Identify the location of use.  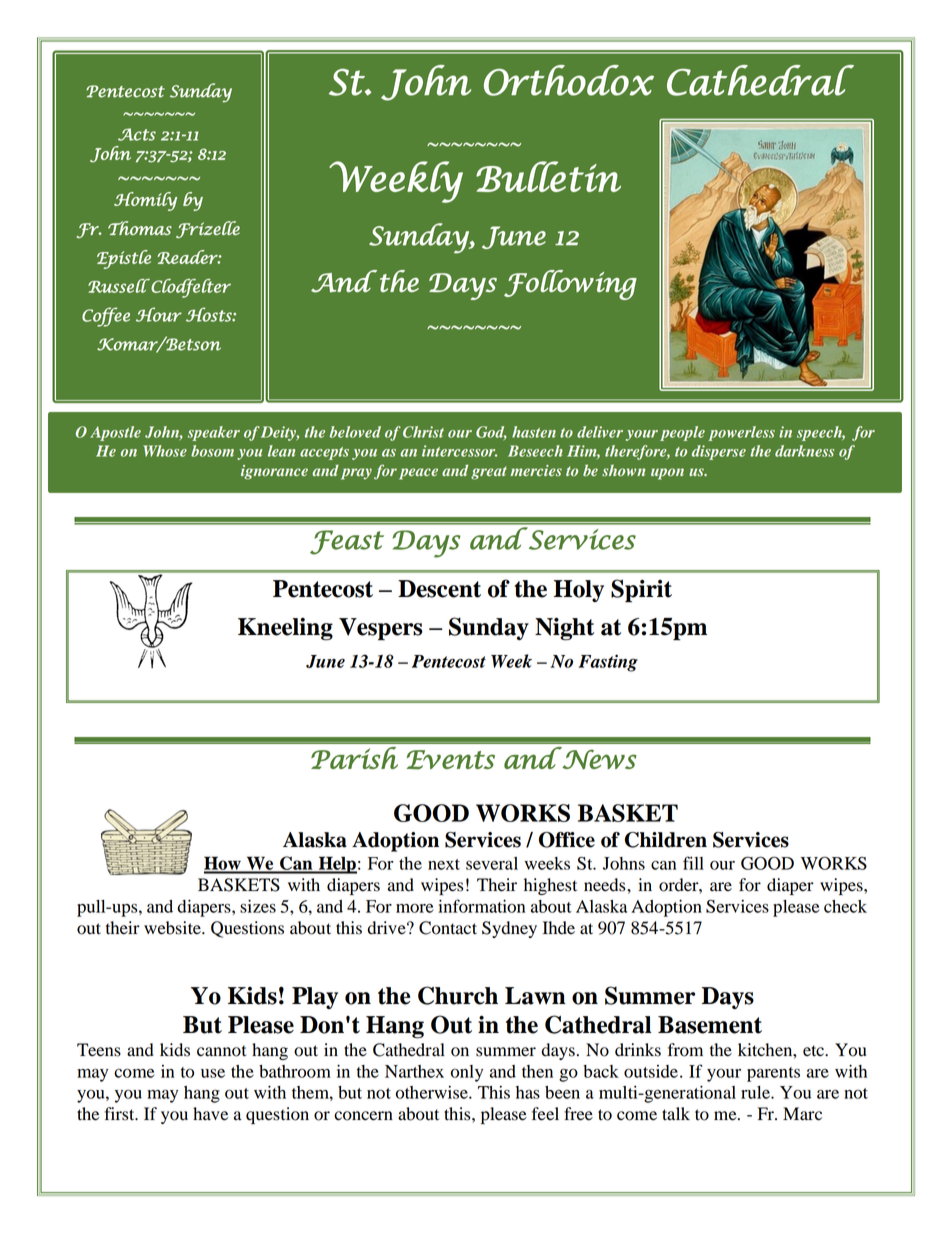
(213, 1073).
